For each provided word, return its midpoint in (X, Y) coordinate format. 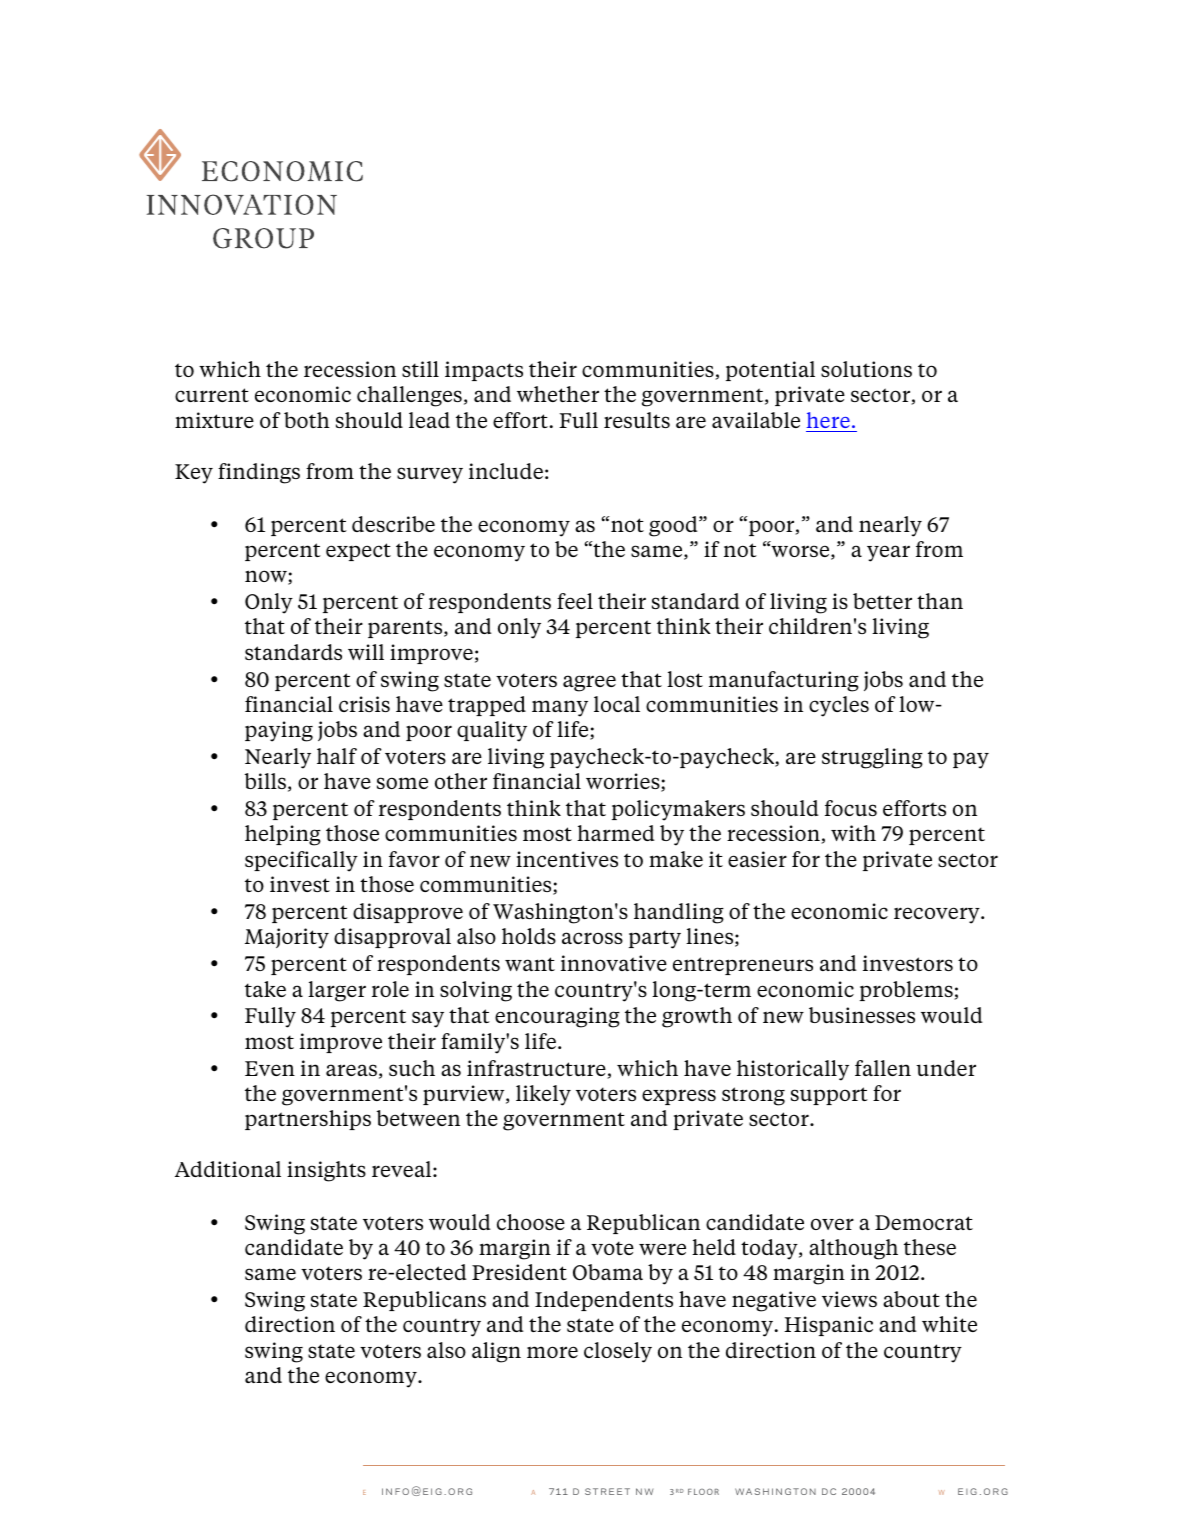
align (496, 1352)
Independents (604, 1301)
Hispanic (828, 1326)
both (307, 420)
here (828, 420)
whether (558, 394)
